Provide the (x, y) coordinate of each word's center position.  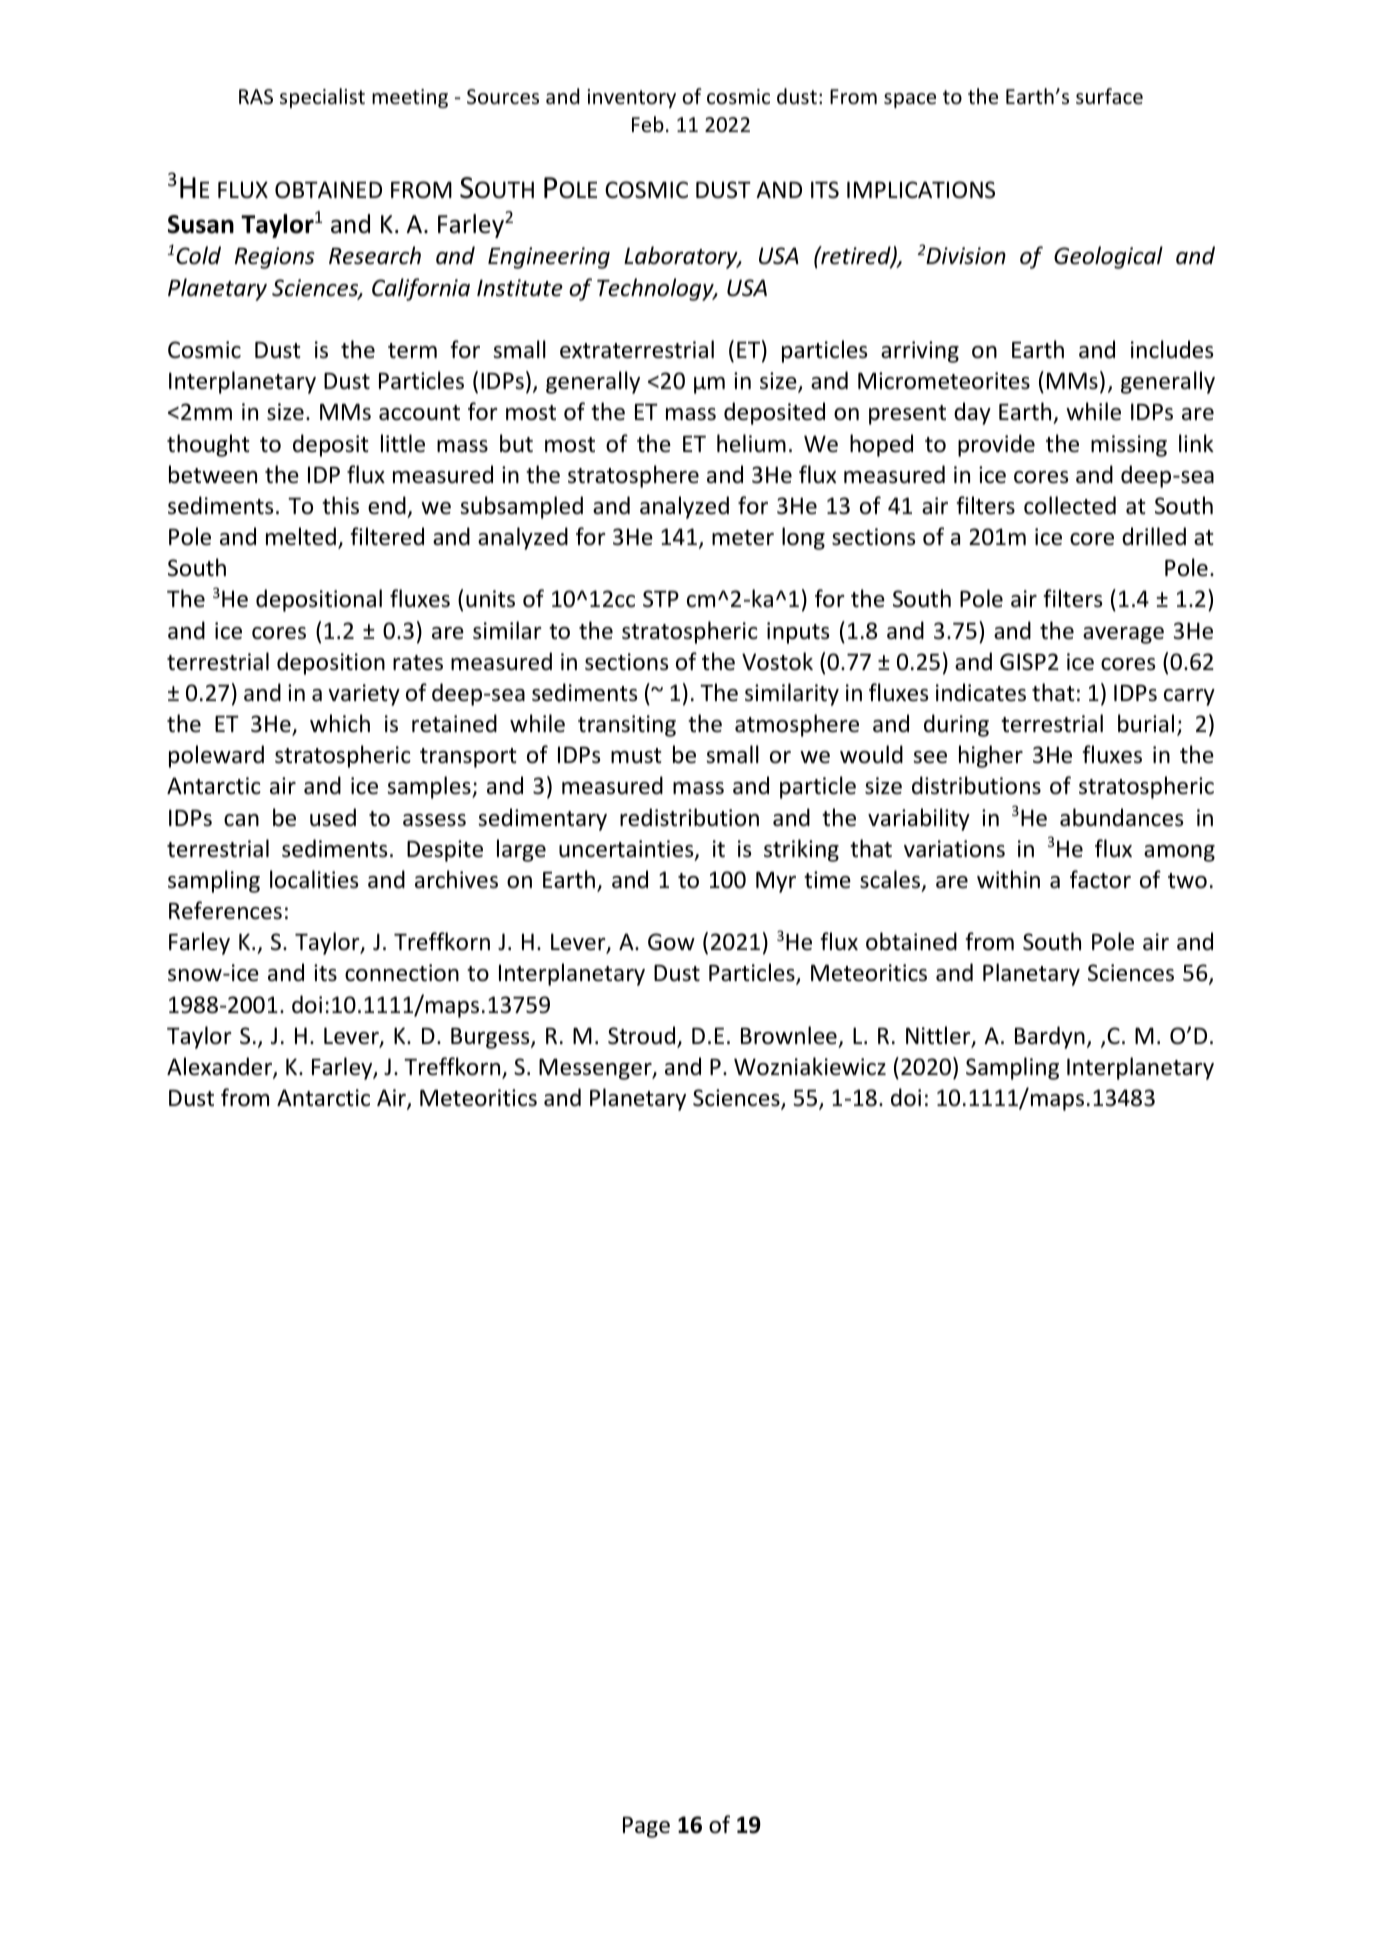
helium (751, 443)
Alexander (220, 1067)
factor (1100, 879)
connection (402, 973)
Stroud (643, 1036)
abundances (1121, 817)
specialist (322, 98)
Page (646, 1827)
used (333, 817)
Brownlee (789, 1035)
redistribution (689, 817)
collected (1070, 505)
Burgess (491, 1038)
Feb (648, 124)
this (340, 505)
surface (1109, 96)
